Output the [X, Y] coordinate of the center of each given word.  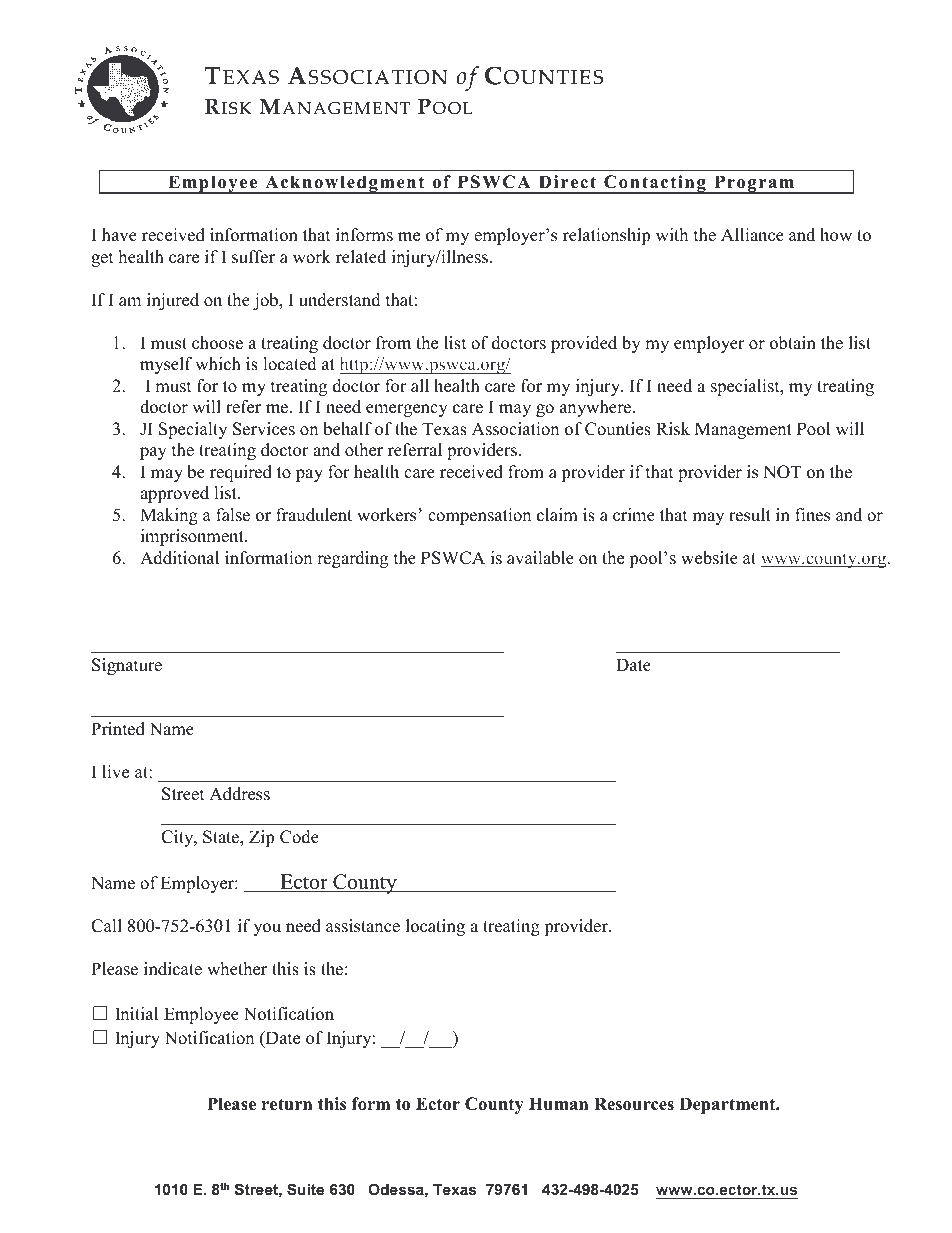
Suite [305, 1189]
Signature [127, 666]
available [540, 558]
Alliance [752, 235]
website [709, 558]
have [119, 235]
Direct [567, 182]
